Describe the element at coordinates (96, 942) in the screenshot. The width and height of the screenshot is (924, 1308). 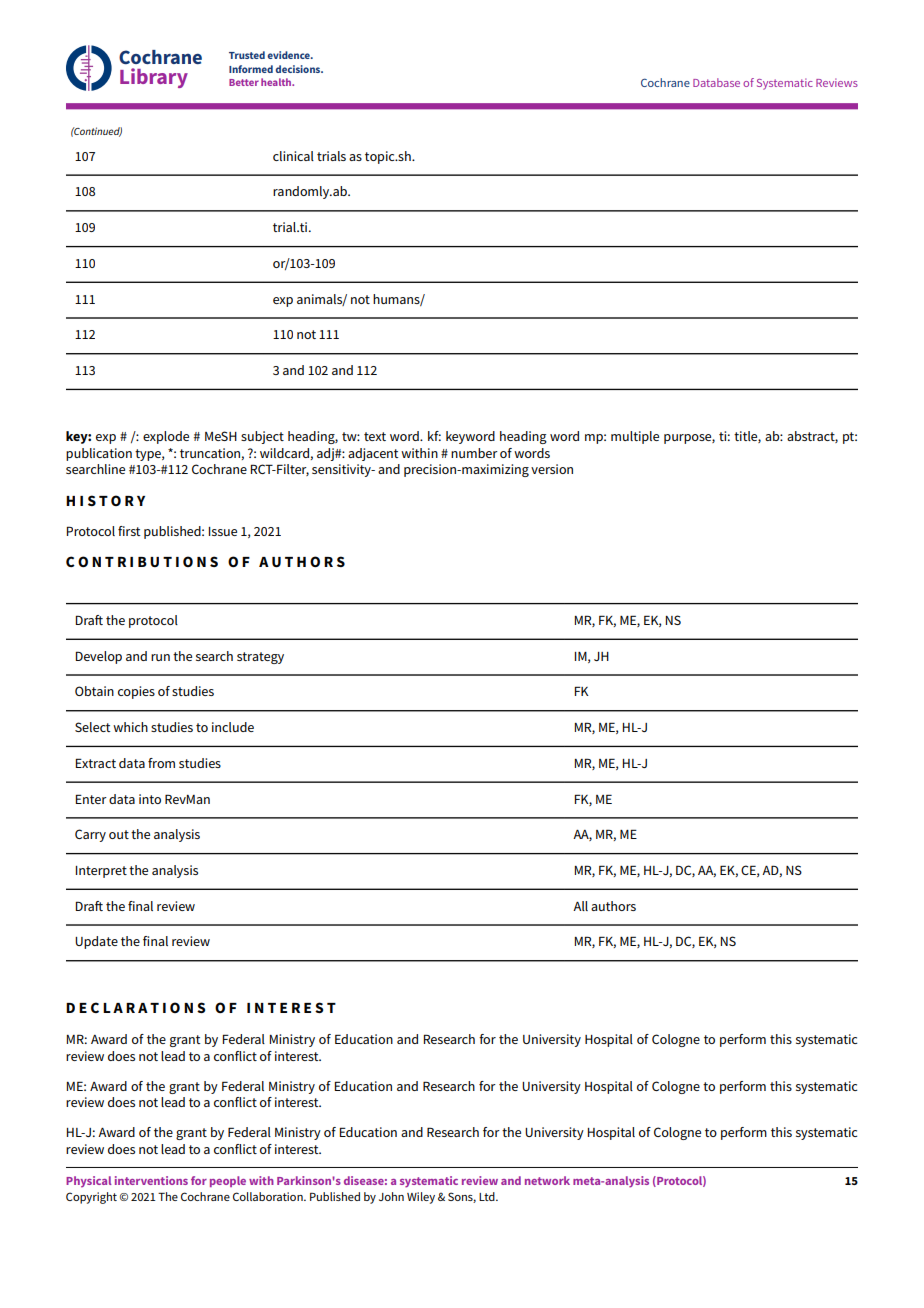
I see `Update` at that location.
